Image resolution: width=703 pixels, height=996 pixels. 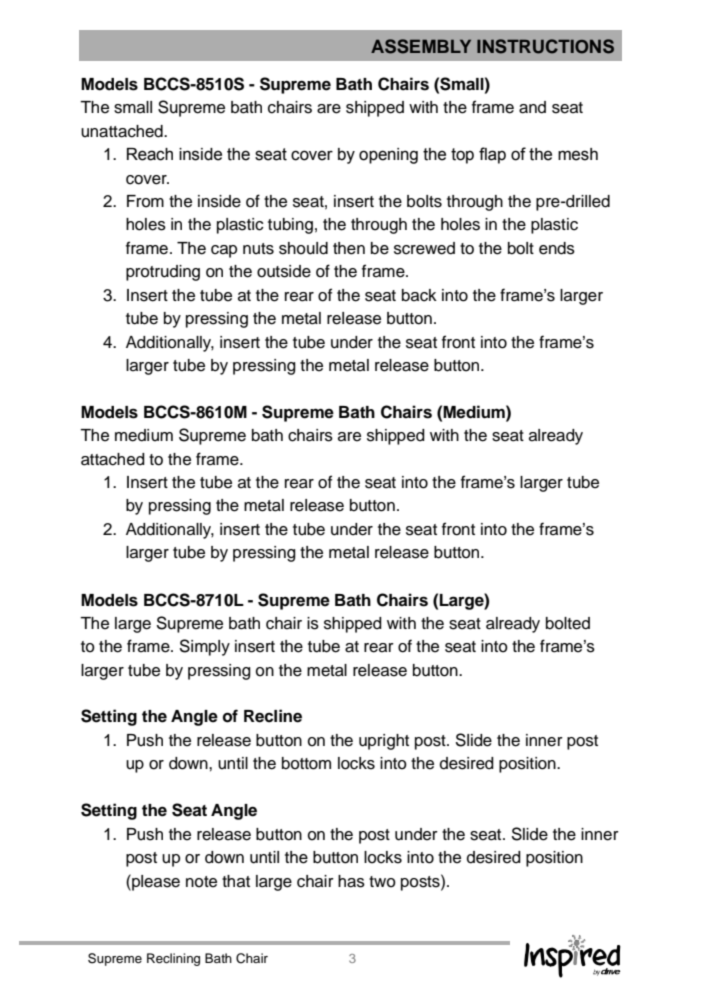 I want to click on screwed, so click(x=424, y=248).
